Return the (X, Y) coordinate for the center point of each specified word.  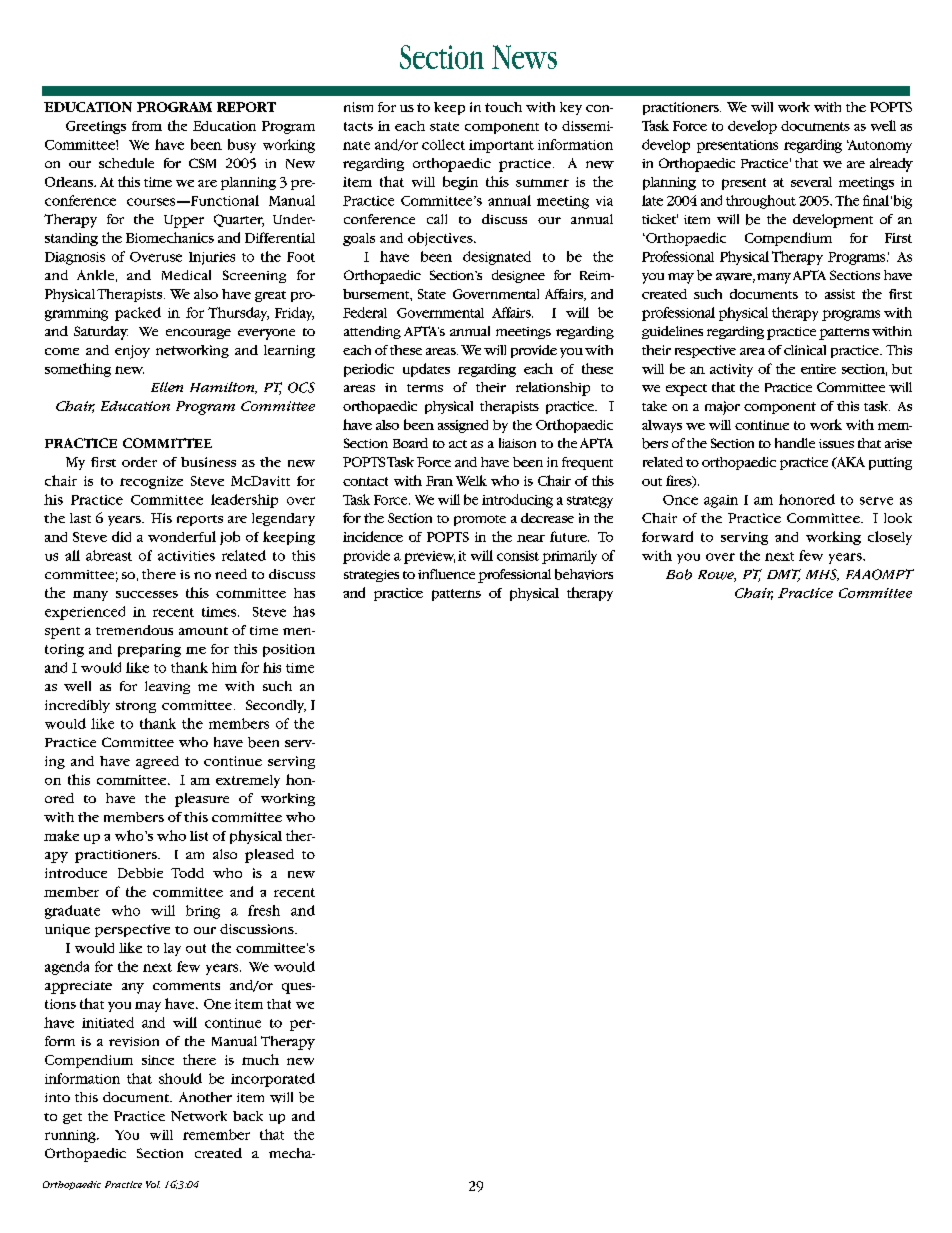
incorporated (273, 1080)
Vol (153, 1184)
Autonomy (879, 146)
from (147, 126)
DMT (784, 575)
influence (446, 574)
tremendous (134, 630)
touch (503, 107)
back (248, 1116)
